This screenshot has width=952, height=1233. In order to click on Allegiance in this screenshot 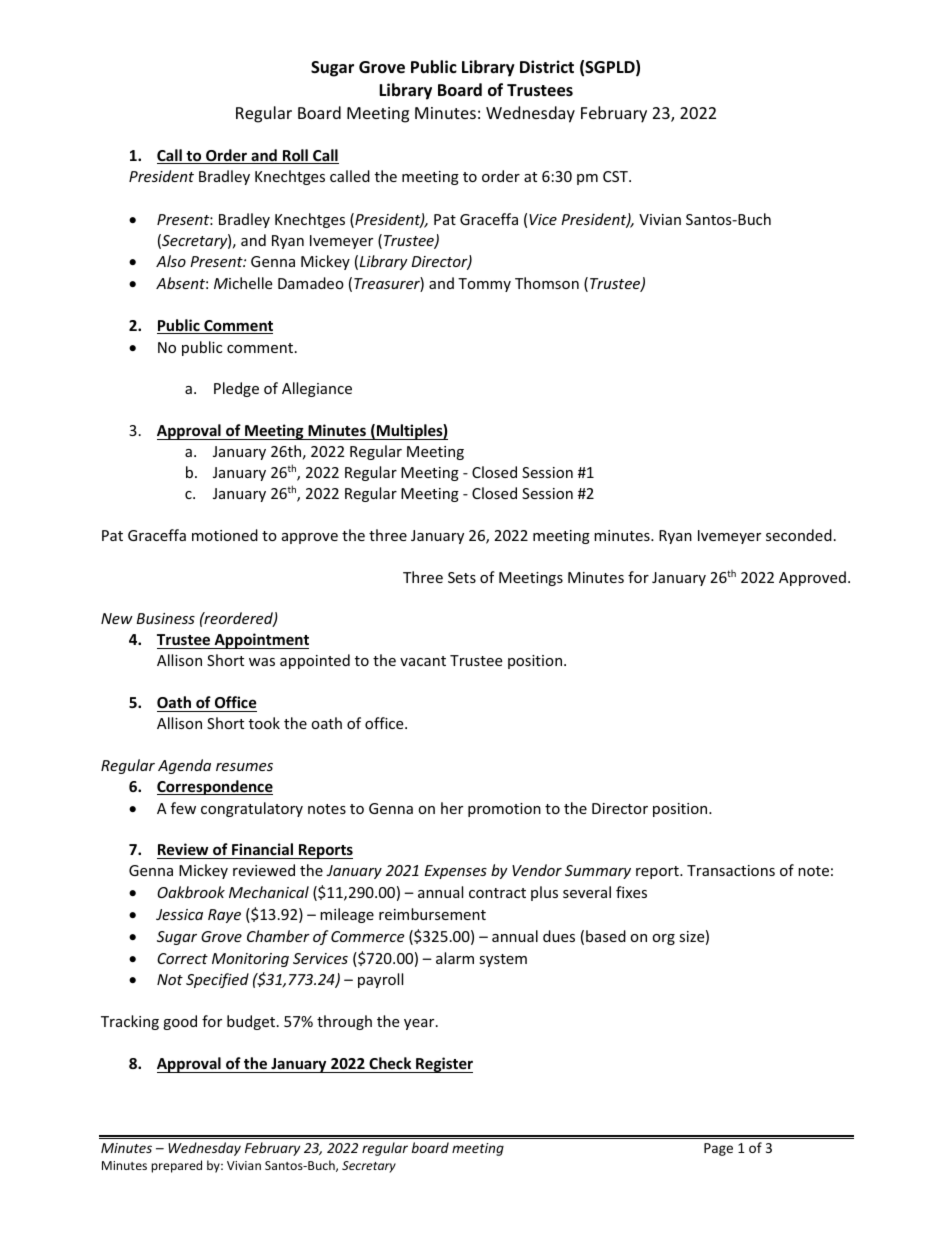, I will do `click(317, 389)`.
